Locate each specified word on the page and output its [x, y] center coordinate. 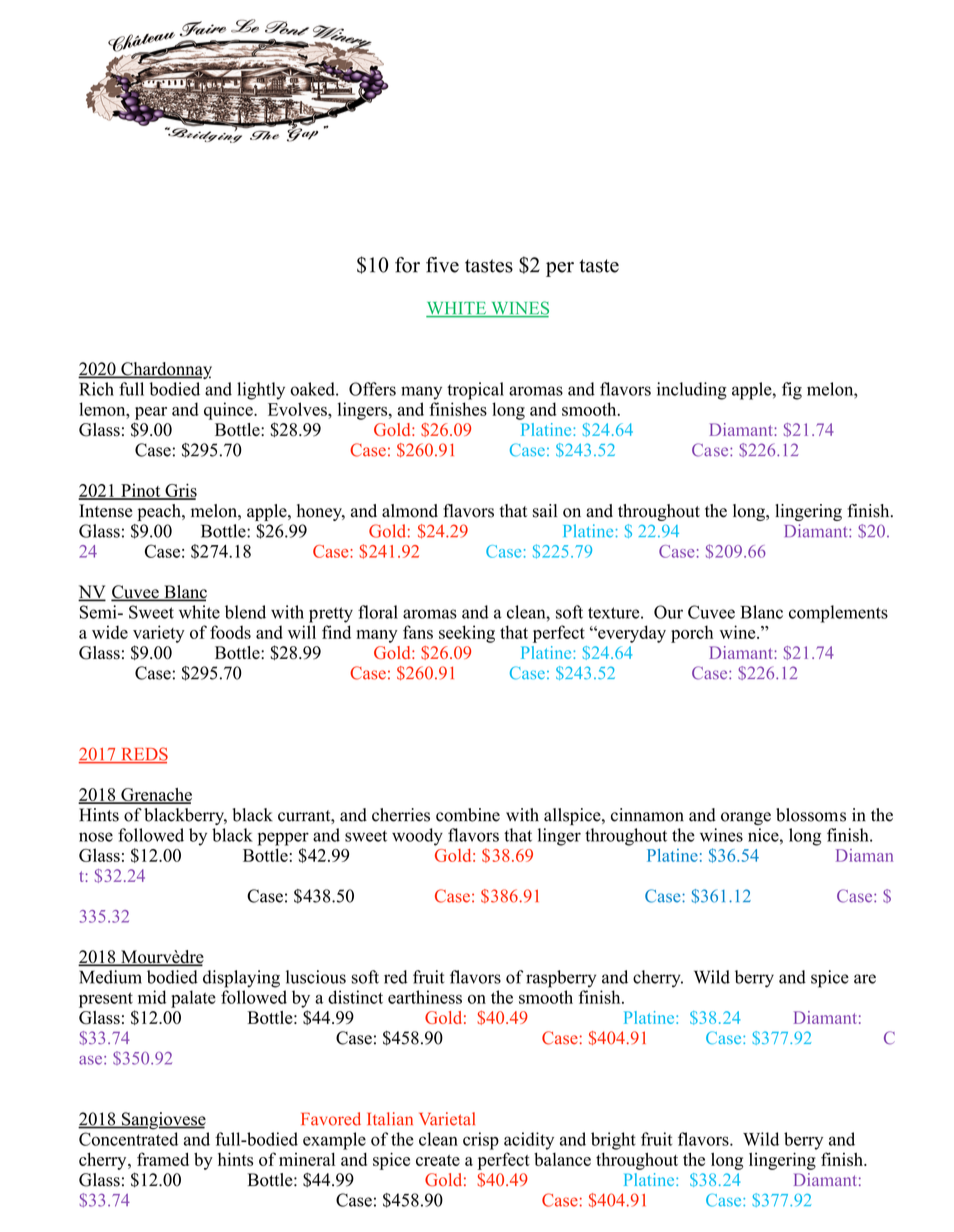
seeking [467, 634]
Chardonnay [165, 370]
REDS [143, 755]
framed [163, 1159]
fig [792, 391]
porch [692, 634]
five [442, 265]
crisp [481, 1141]
